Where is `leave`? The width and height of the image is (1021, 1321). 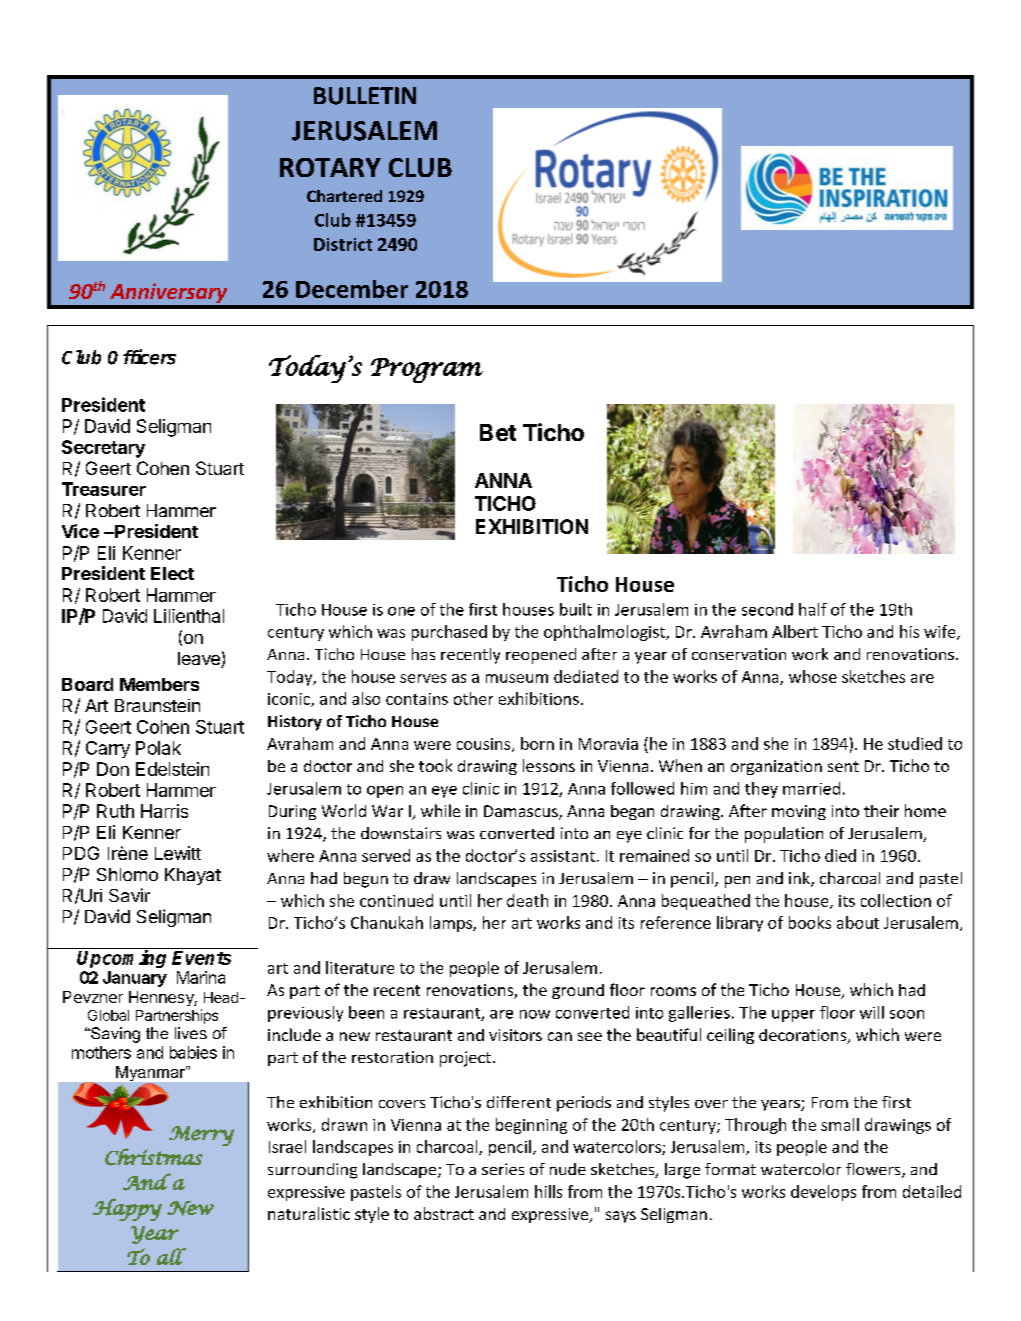 leave is located at coordinates (200, 660).
